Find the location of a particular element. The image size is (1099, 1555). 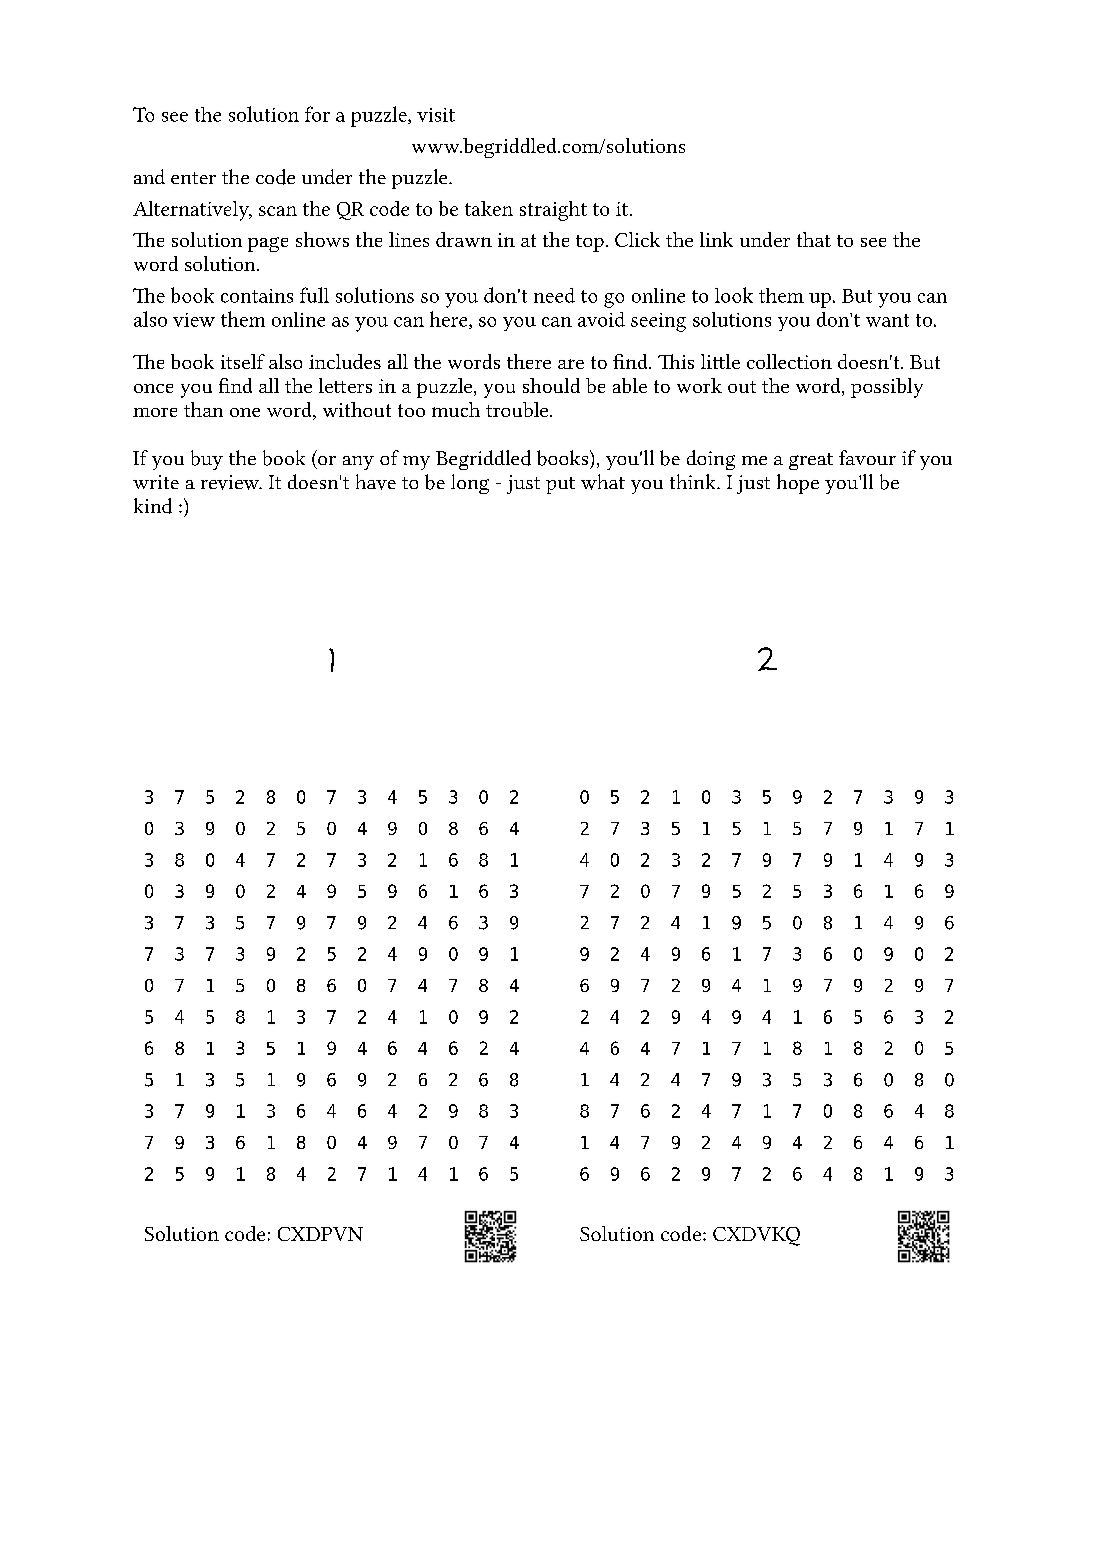

visit is located at coordinates (436, 115).
